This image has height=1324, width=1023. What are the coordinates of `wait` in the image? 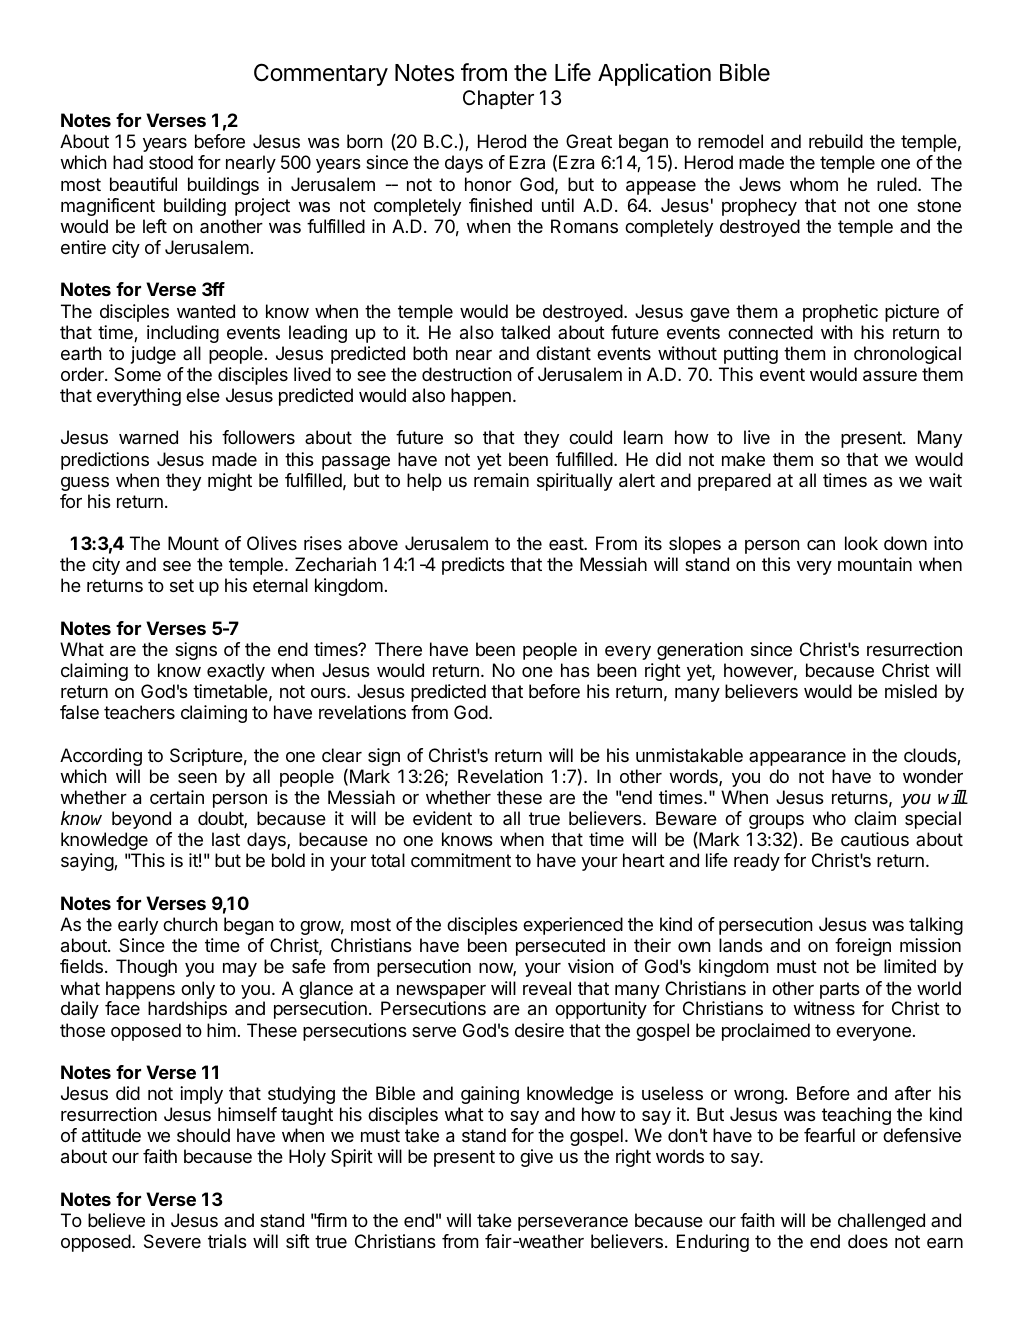 It's located at (945, 480).
